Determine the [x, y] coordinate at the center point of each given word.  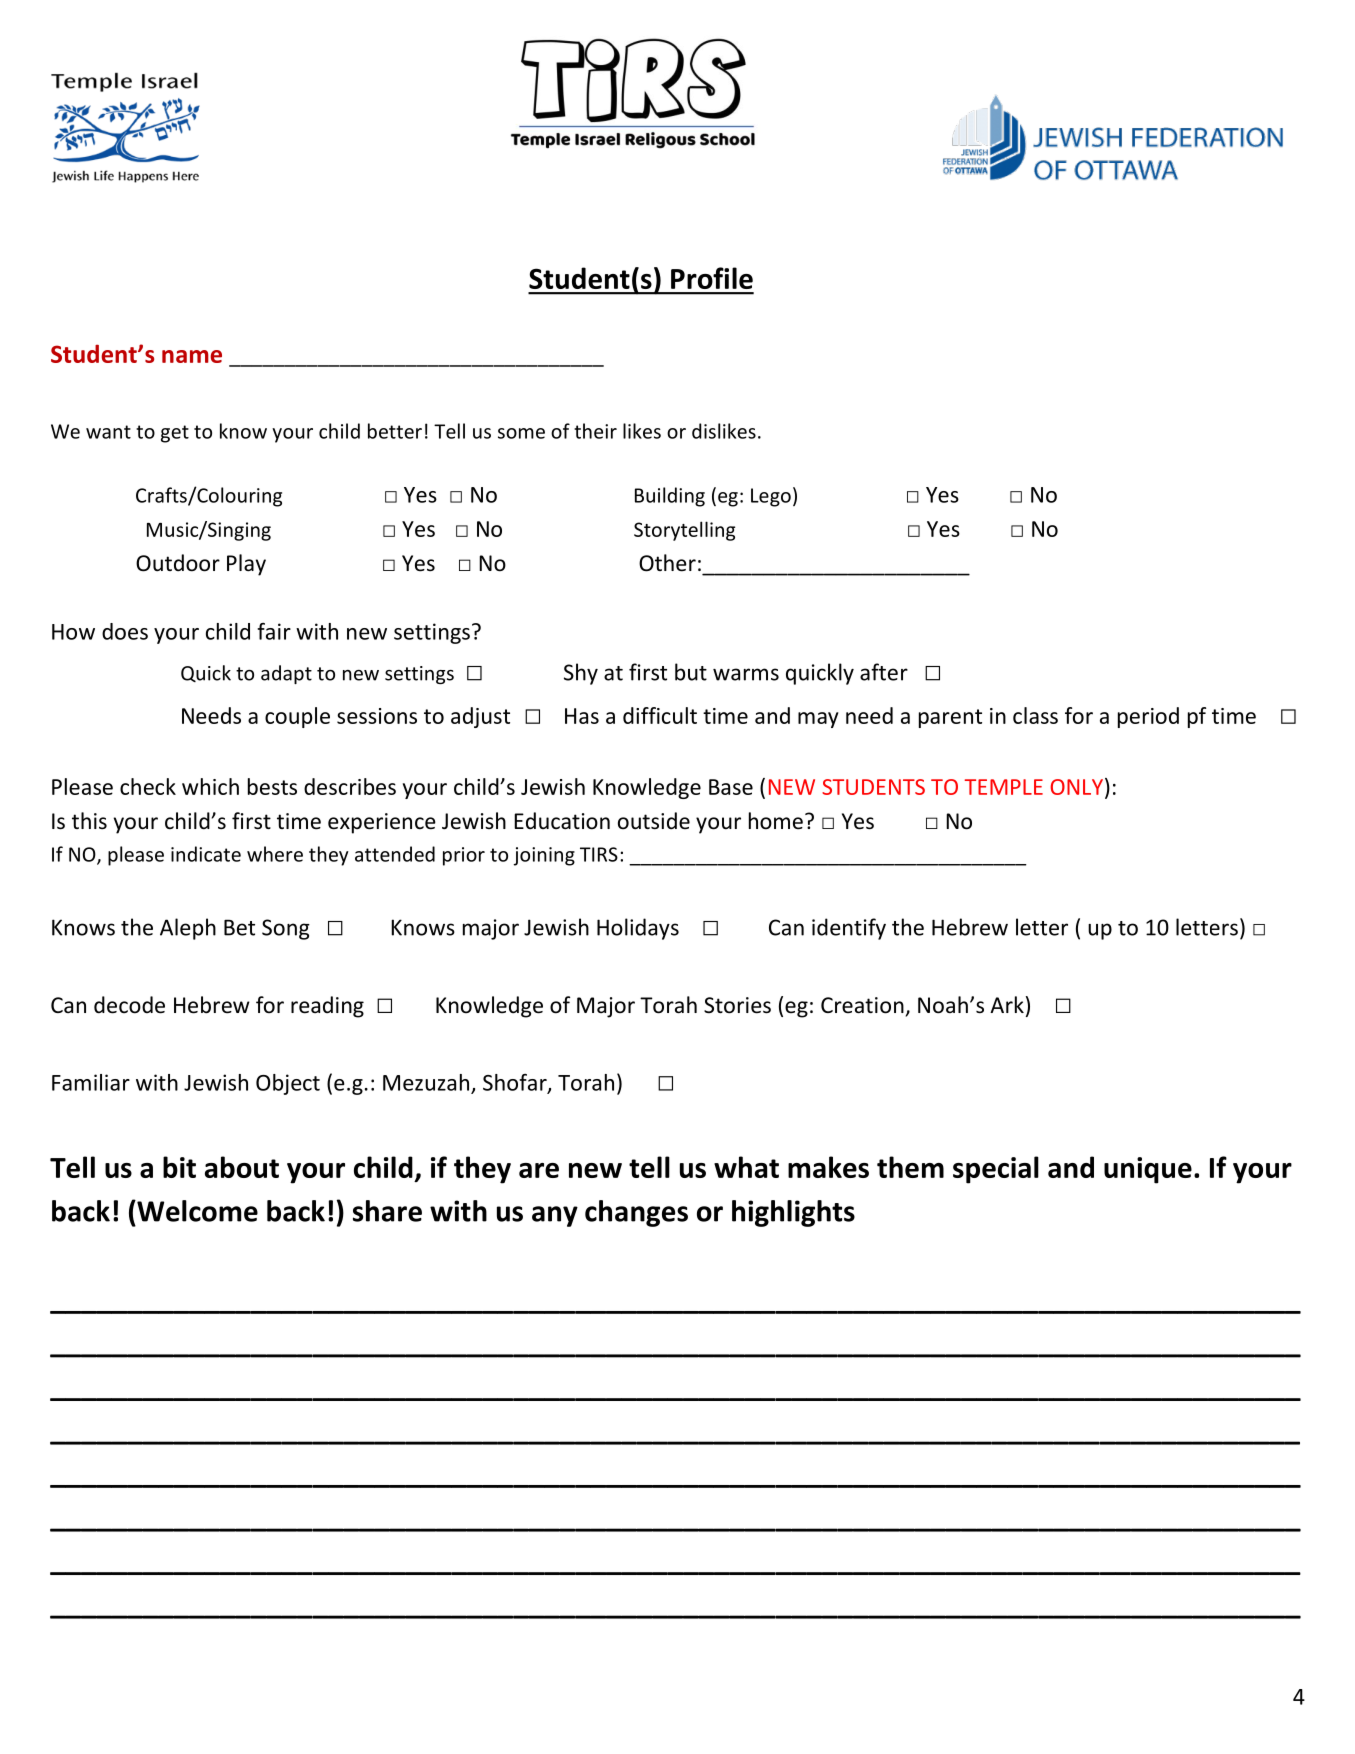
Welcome [196, 1211]
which [210, 786]
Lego [771, 497]
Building [670, 497]
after [884, 672]
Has [582, 716]
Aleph [188, 929]
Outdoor [178, 563]
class [1035, 715]
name [192, 356]
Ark [1007, 1004]
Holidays [638, 929]
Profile [712, 278]
